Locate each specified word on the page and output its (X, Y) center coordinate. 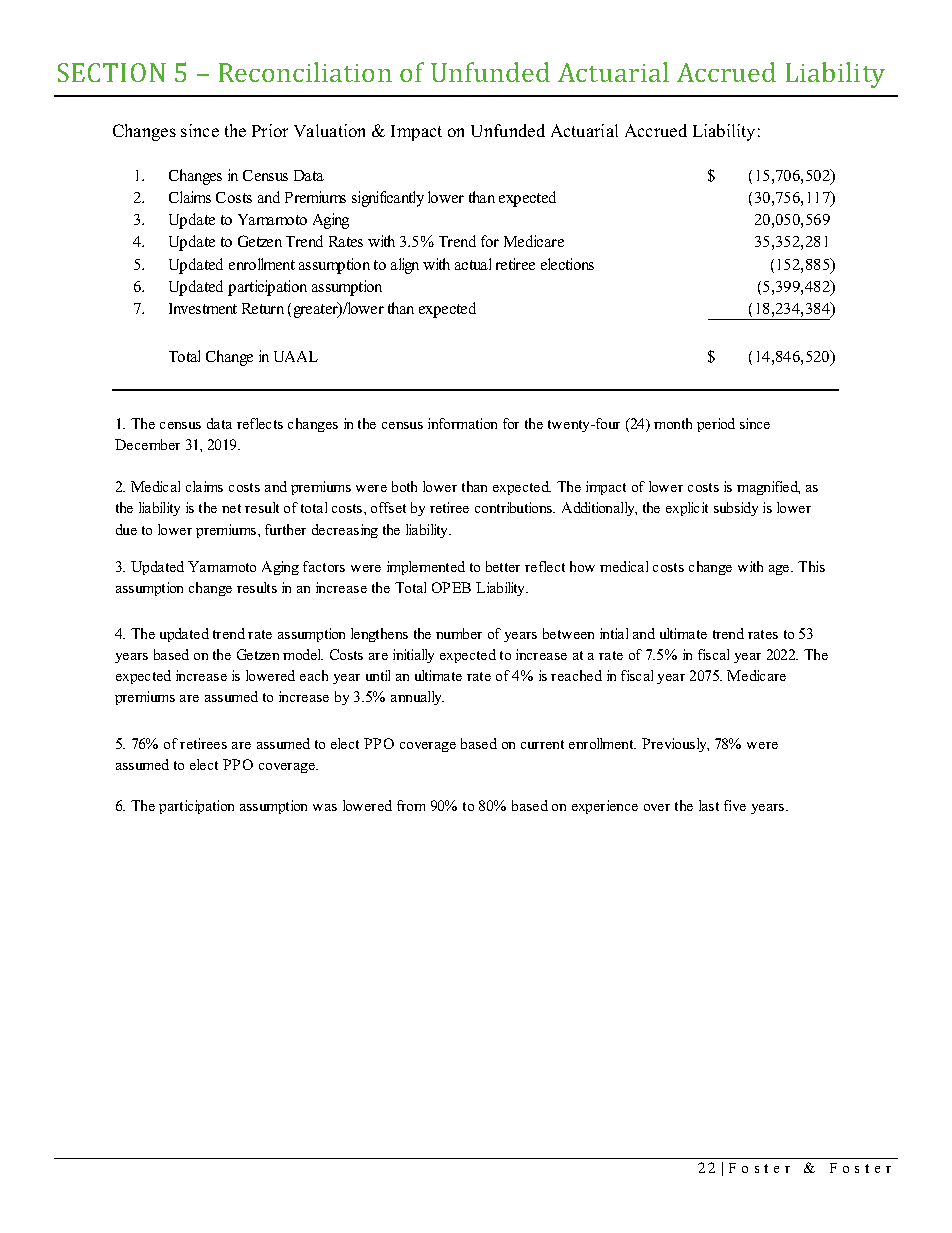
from (411, 805)
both (404, 486)
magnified (768, 488)
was (325, 807)
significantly (388, 199)
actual (473, 264)
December (147, 444)
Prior (270, 130)
